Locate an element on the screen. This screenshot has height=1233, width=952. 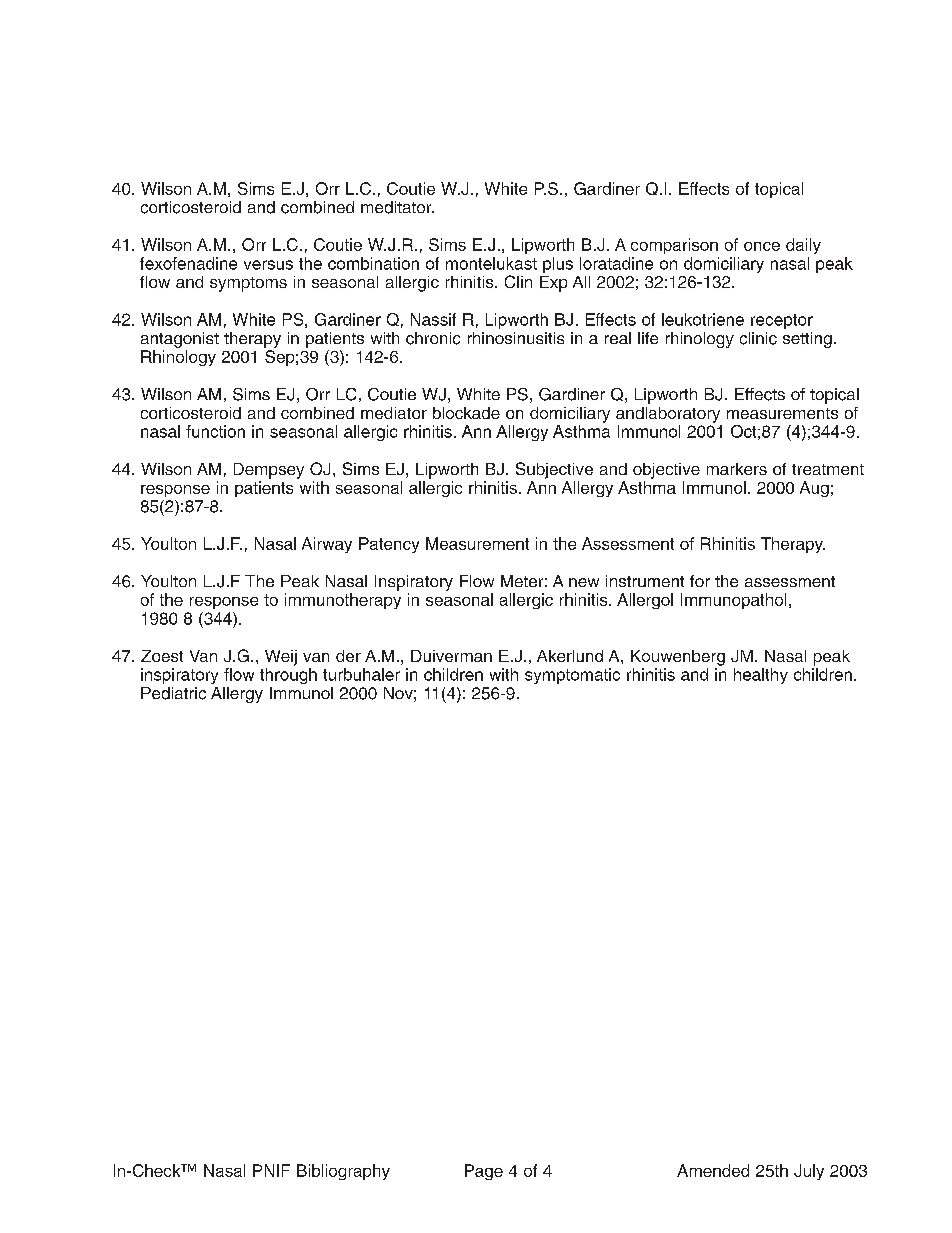
through is located at coordinates (288, 676).
